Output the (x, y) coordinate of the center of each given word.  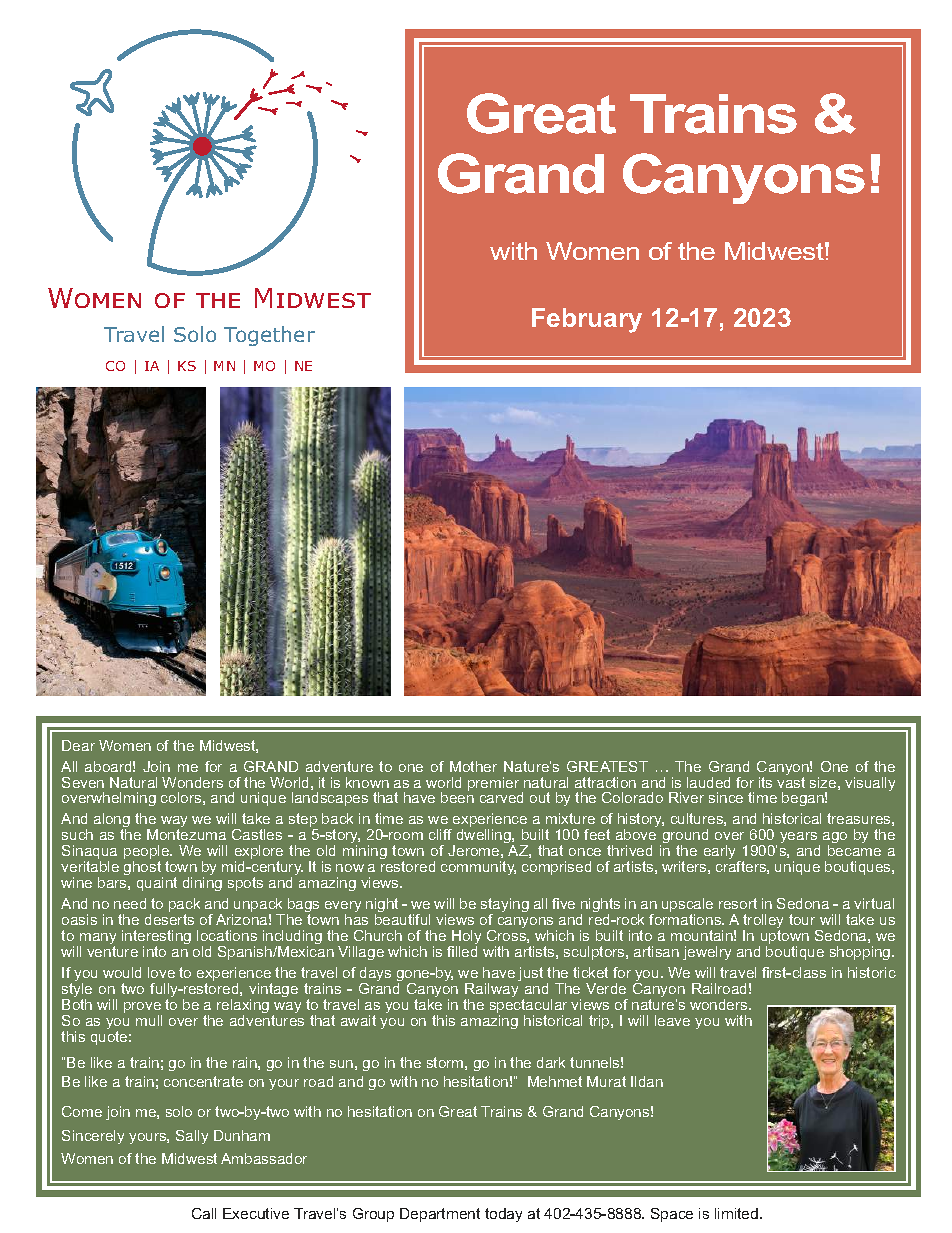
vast (791, 782)
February (587, 320)
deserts (169, 919)
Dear (78, 745)
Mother (473, 766)
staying (505, 906)
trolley (763, 922)
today (503, 1215)
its (765, 782)
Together (269, 336)
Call (204, 1213)
